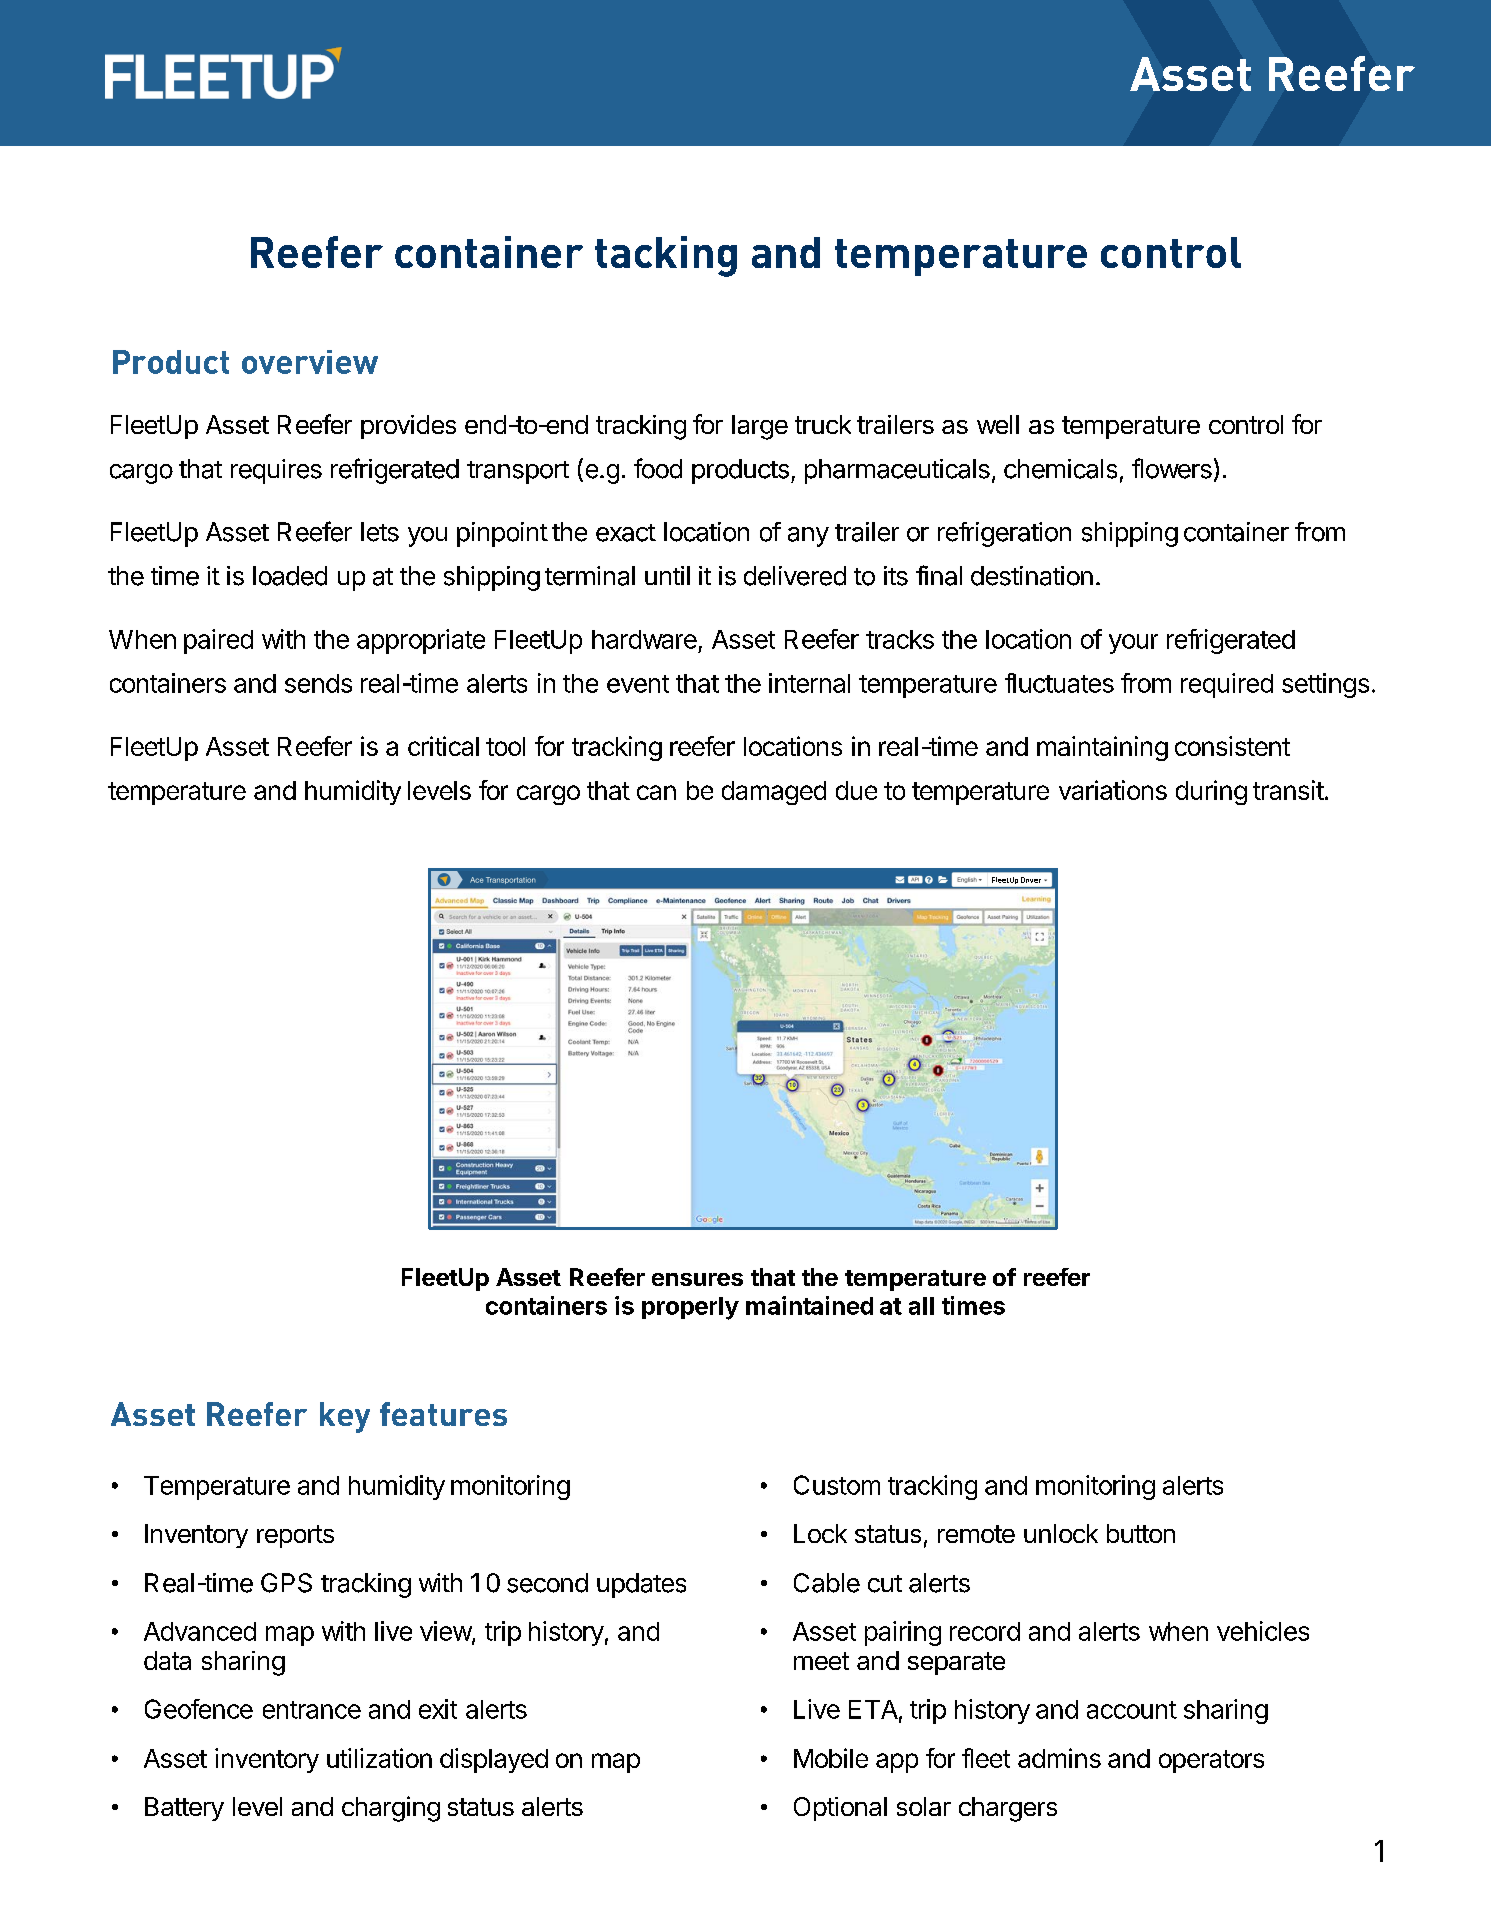 Image resolution: width=1491 pixels, height=1929 pixels. I want to click on tacking, so click(666, 256).
